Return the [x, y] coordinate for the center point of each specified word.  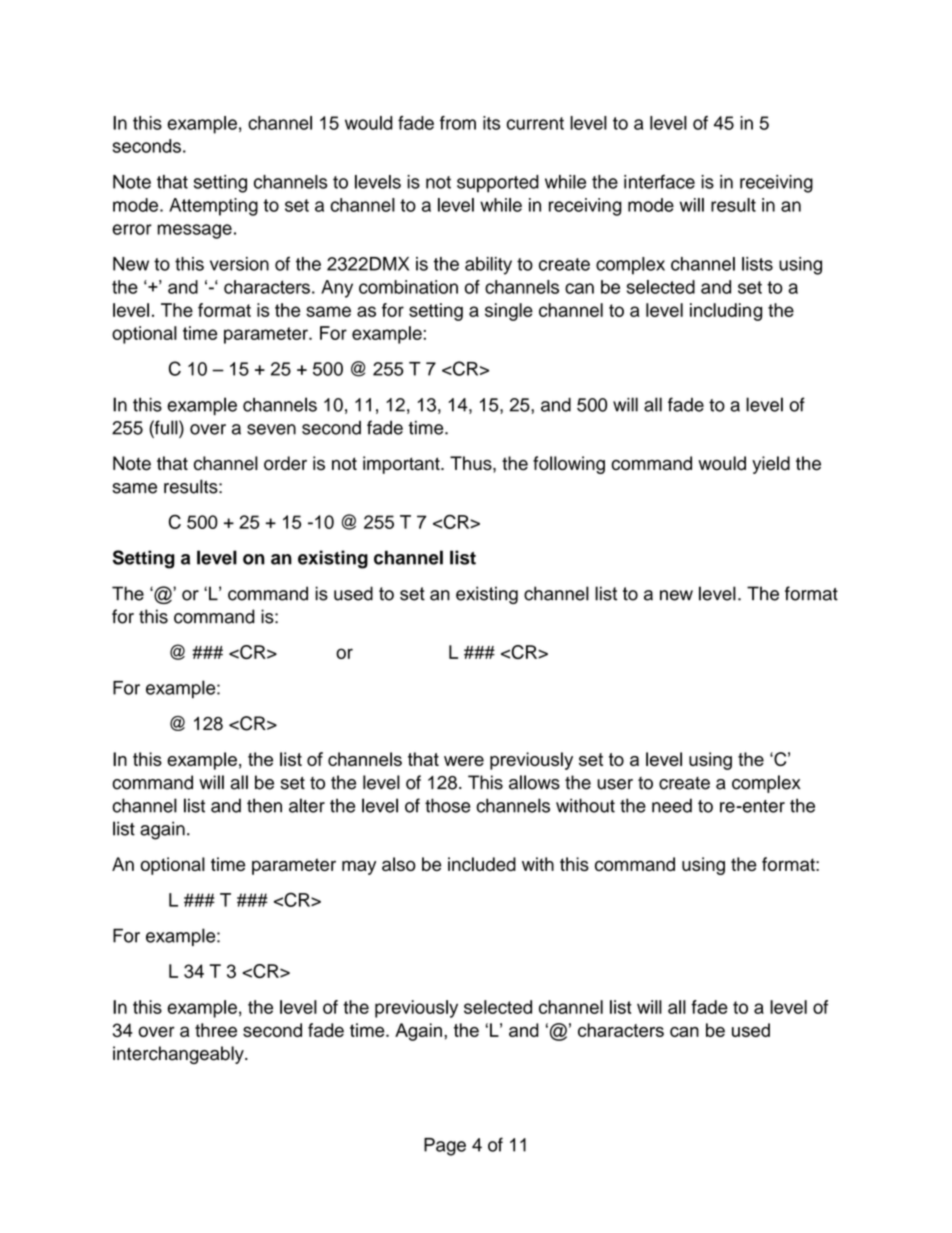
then [264, 805]
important [402, 465]
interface [659, 181]
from [458, 123]
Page [445, 1147]
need [672, 805]
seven [271, 429]
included [482, 864]
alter [307, 805]
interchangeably [179, 1055]
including [726, 312]
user [615, 784]
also [399, 864]
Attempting [213, 207]
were [464, 761]
